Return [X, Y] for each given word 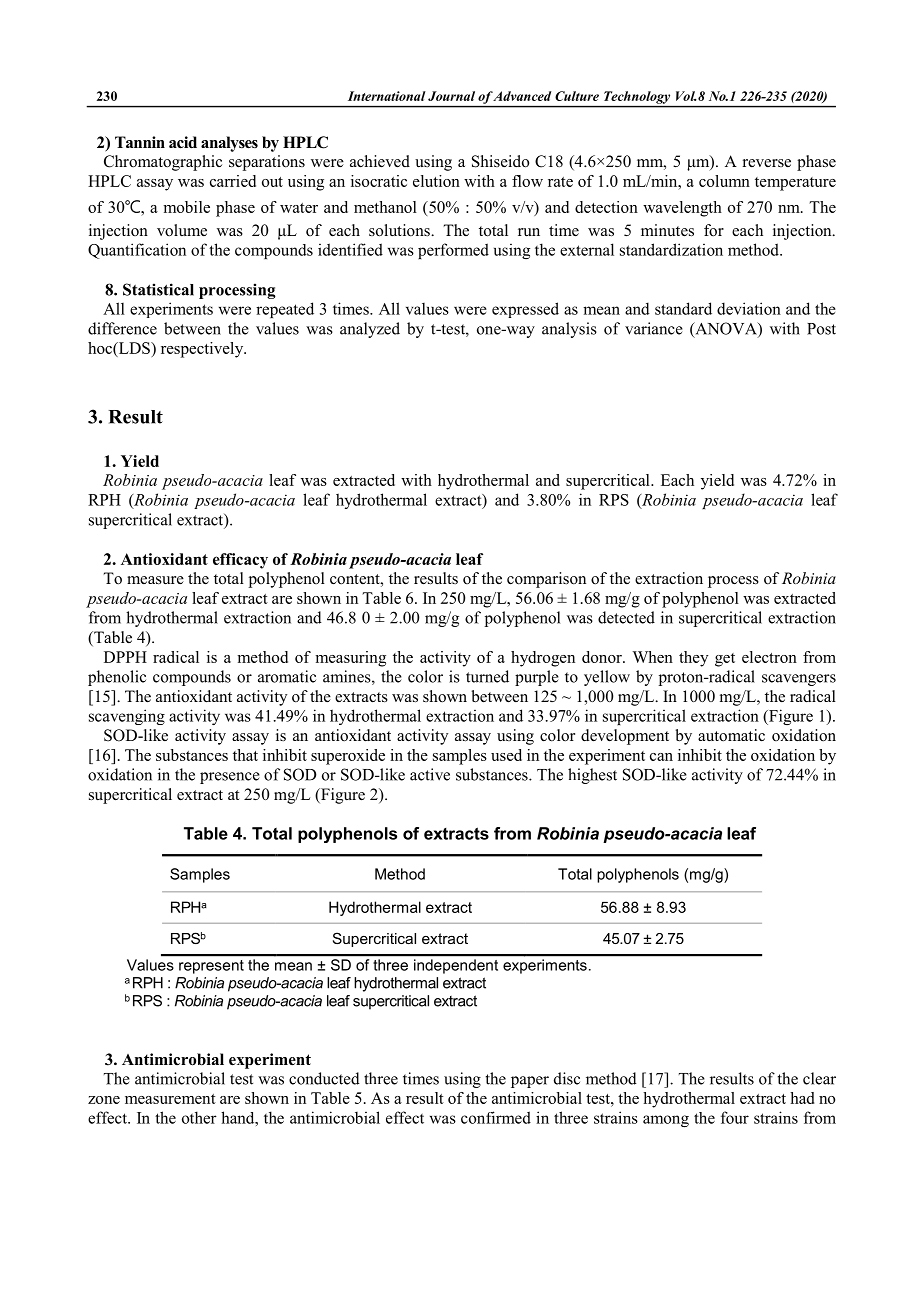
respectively [203, 350]
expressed [525, 310]
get [725, 660]
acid [183, 142]
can [661, 757]
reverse [767, 163]
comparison [546, 580]
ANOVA [726, 329]
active [430, 774]
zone [104, 1100]
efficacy [240, 561]
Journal [451, 96]
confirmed [496, 1117]
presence [230, 778]
